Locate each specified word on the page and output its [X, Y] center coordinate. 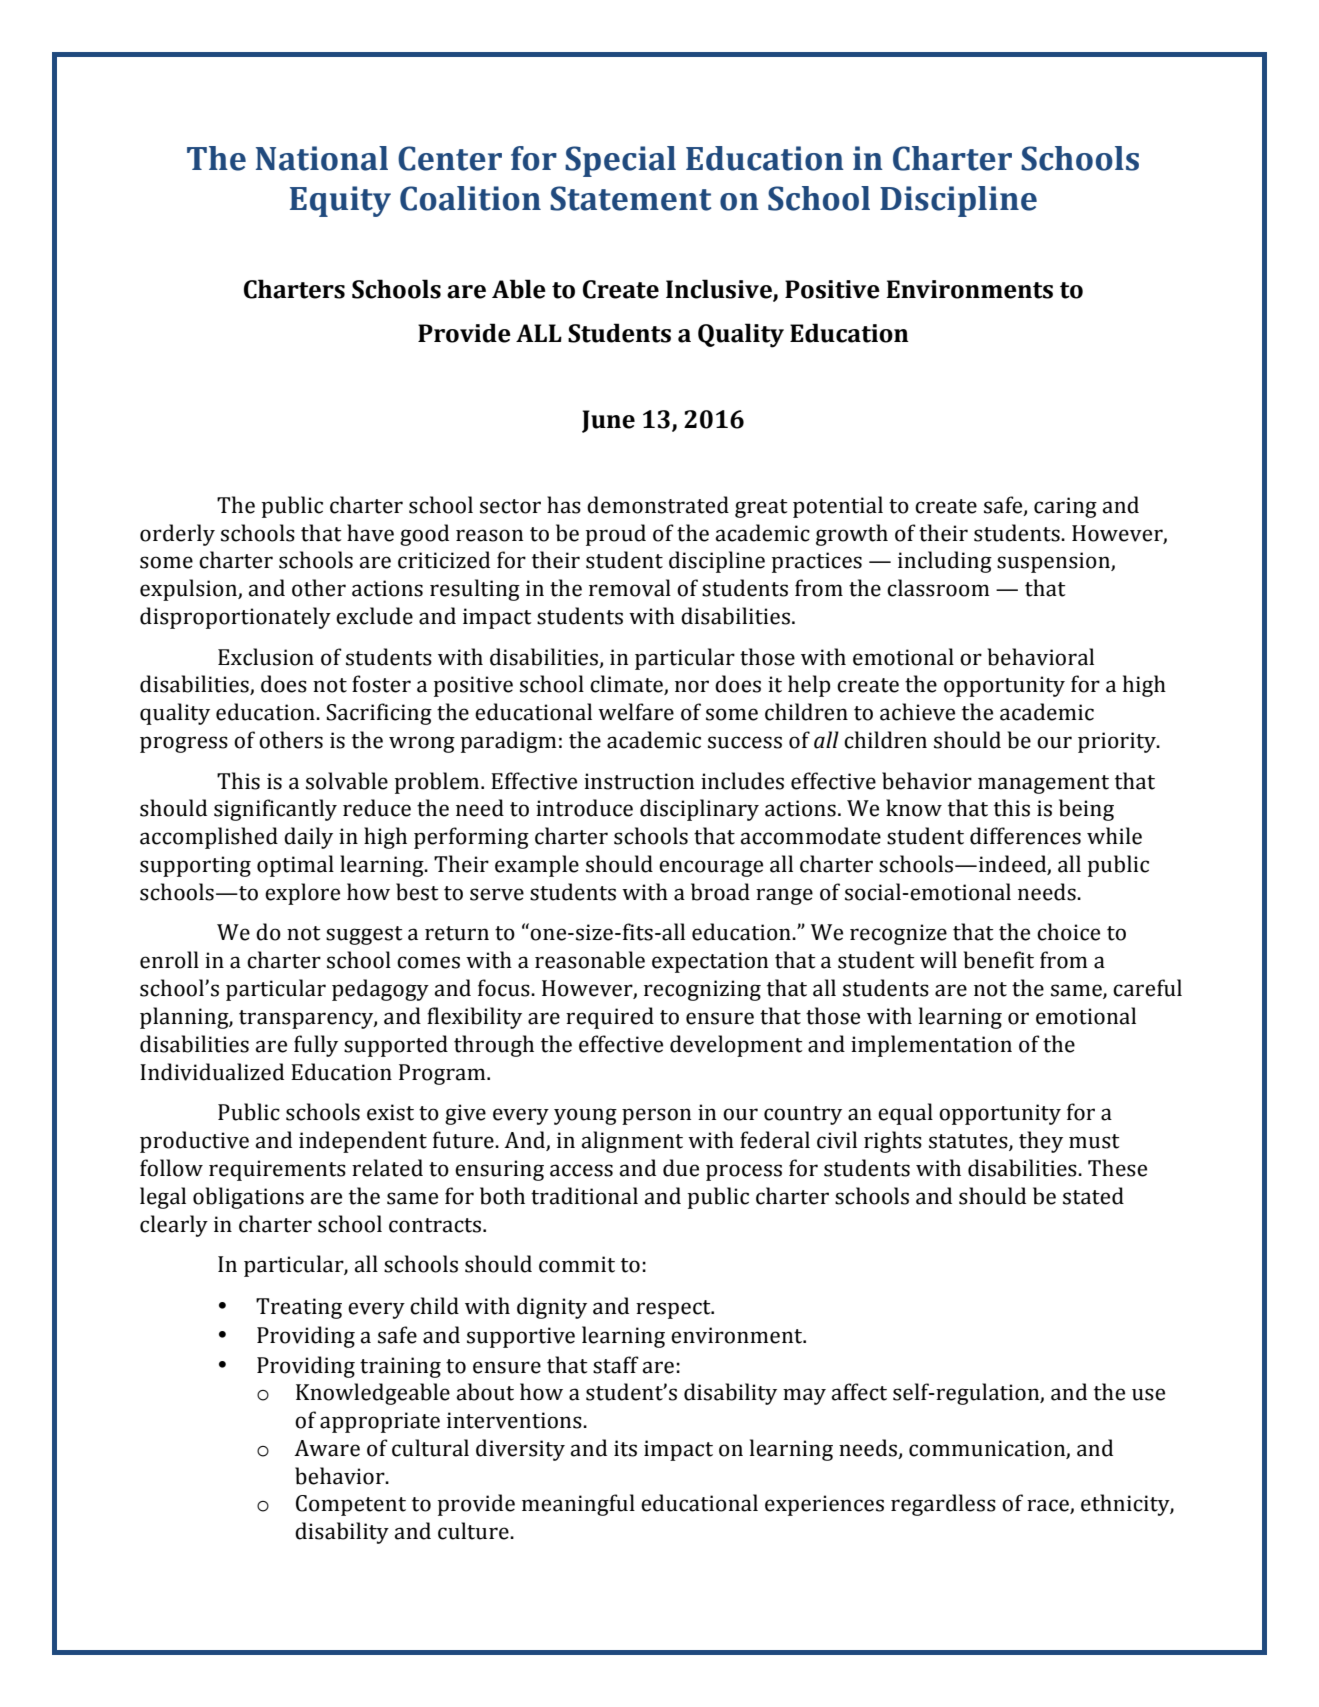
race [1049, 1506]
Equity [340, 201]
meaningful [578, 1505]
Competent [351, 1505]
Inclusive [720, 290]
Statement [630, 198]
